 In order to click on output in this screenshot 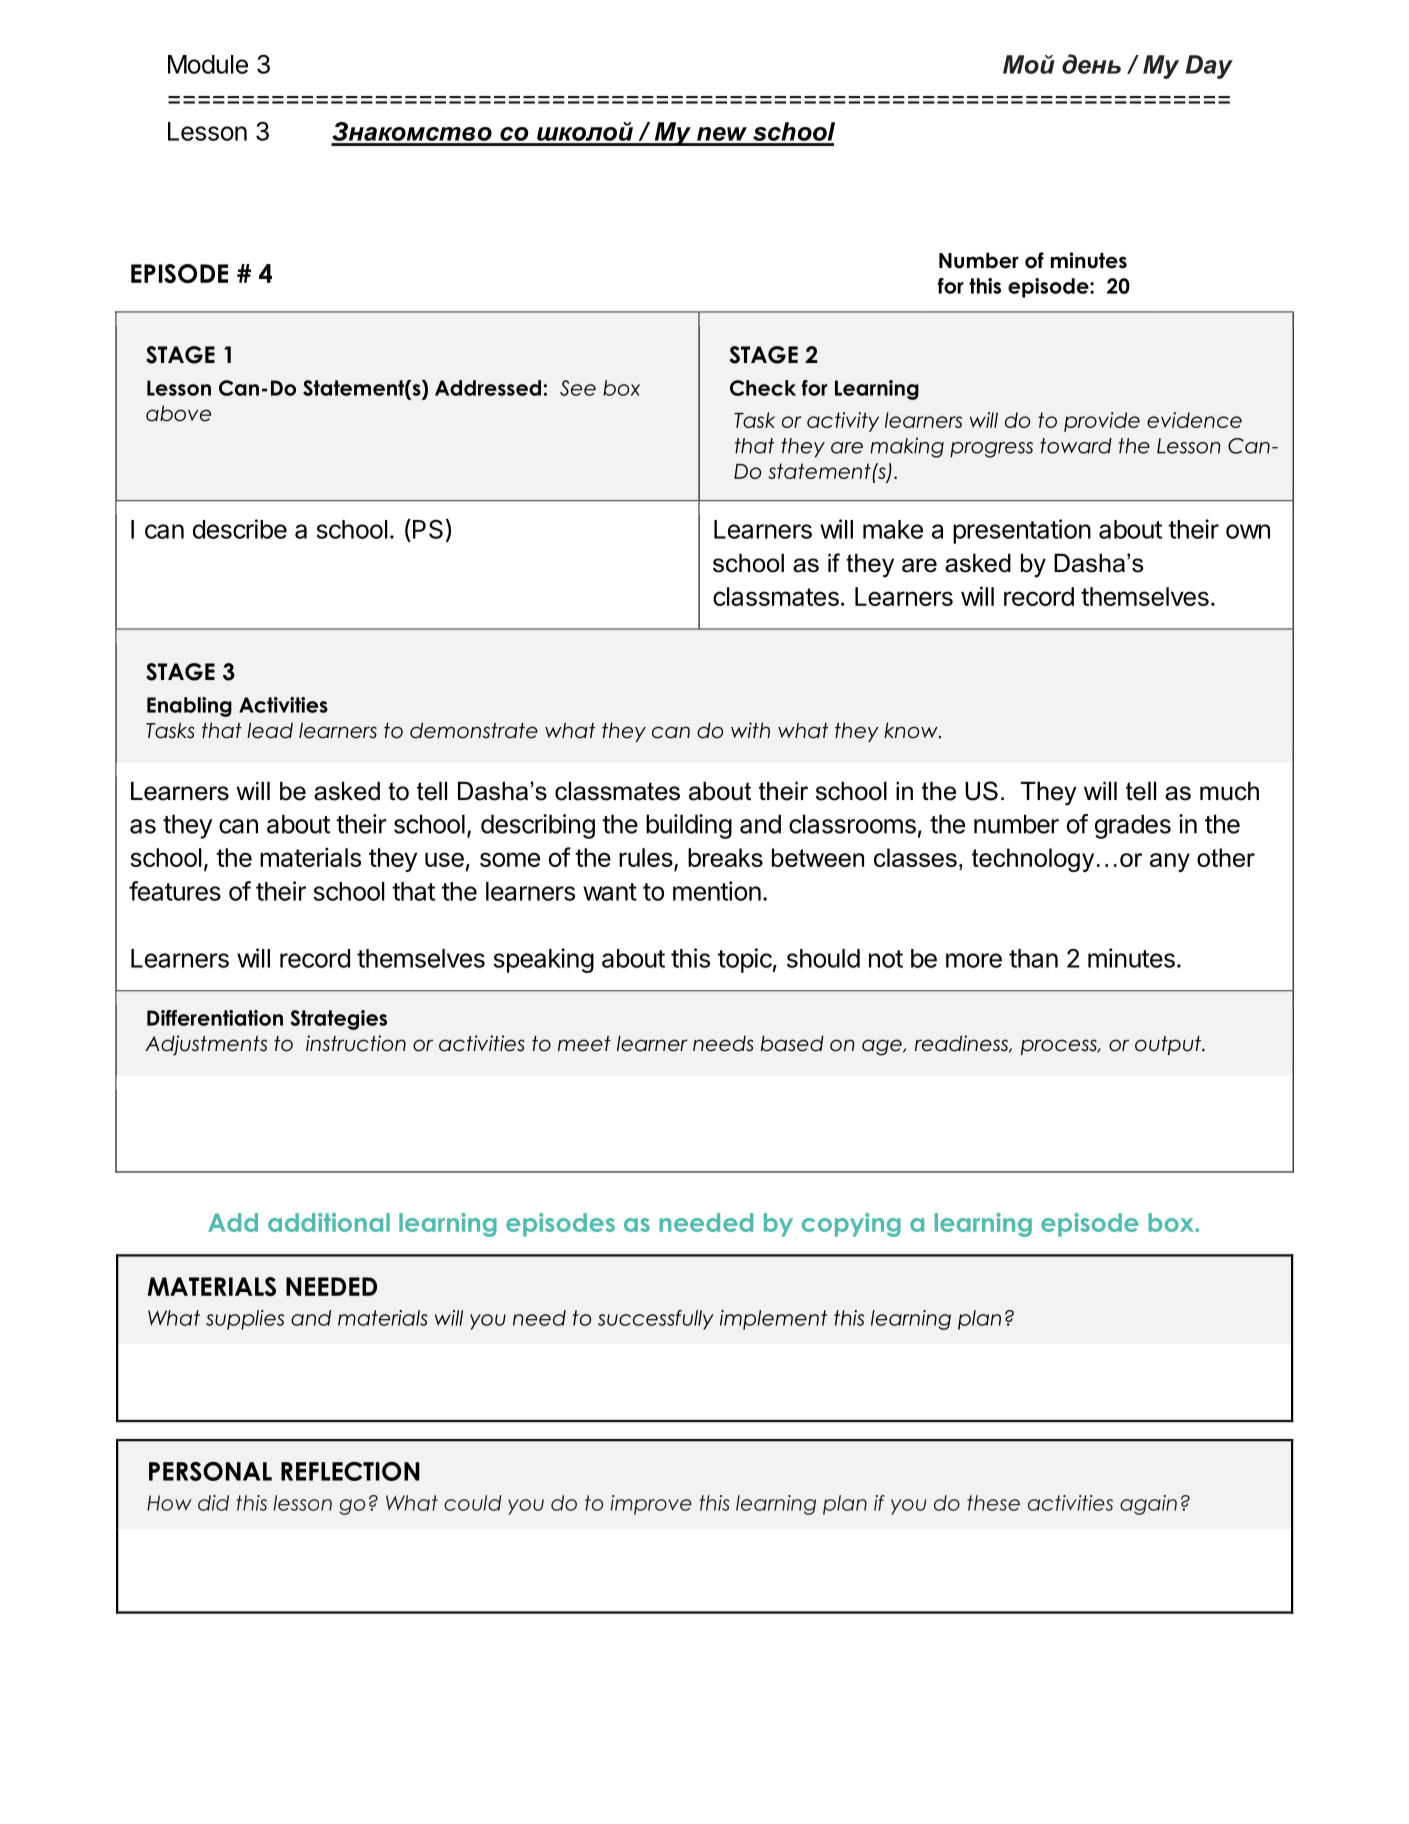, I will do `click(1169, 1045)`.
